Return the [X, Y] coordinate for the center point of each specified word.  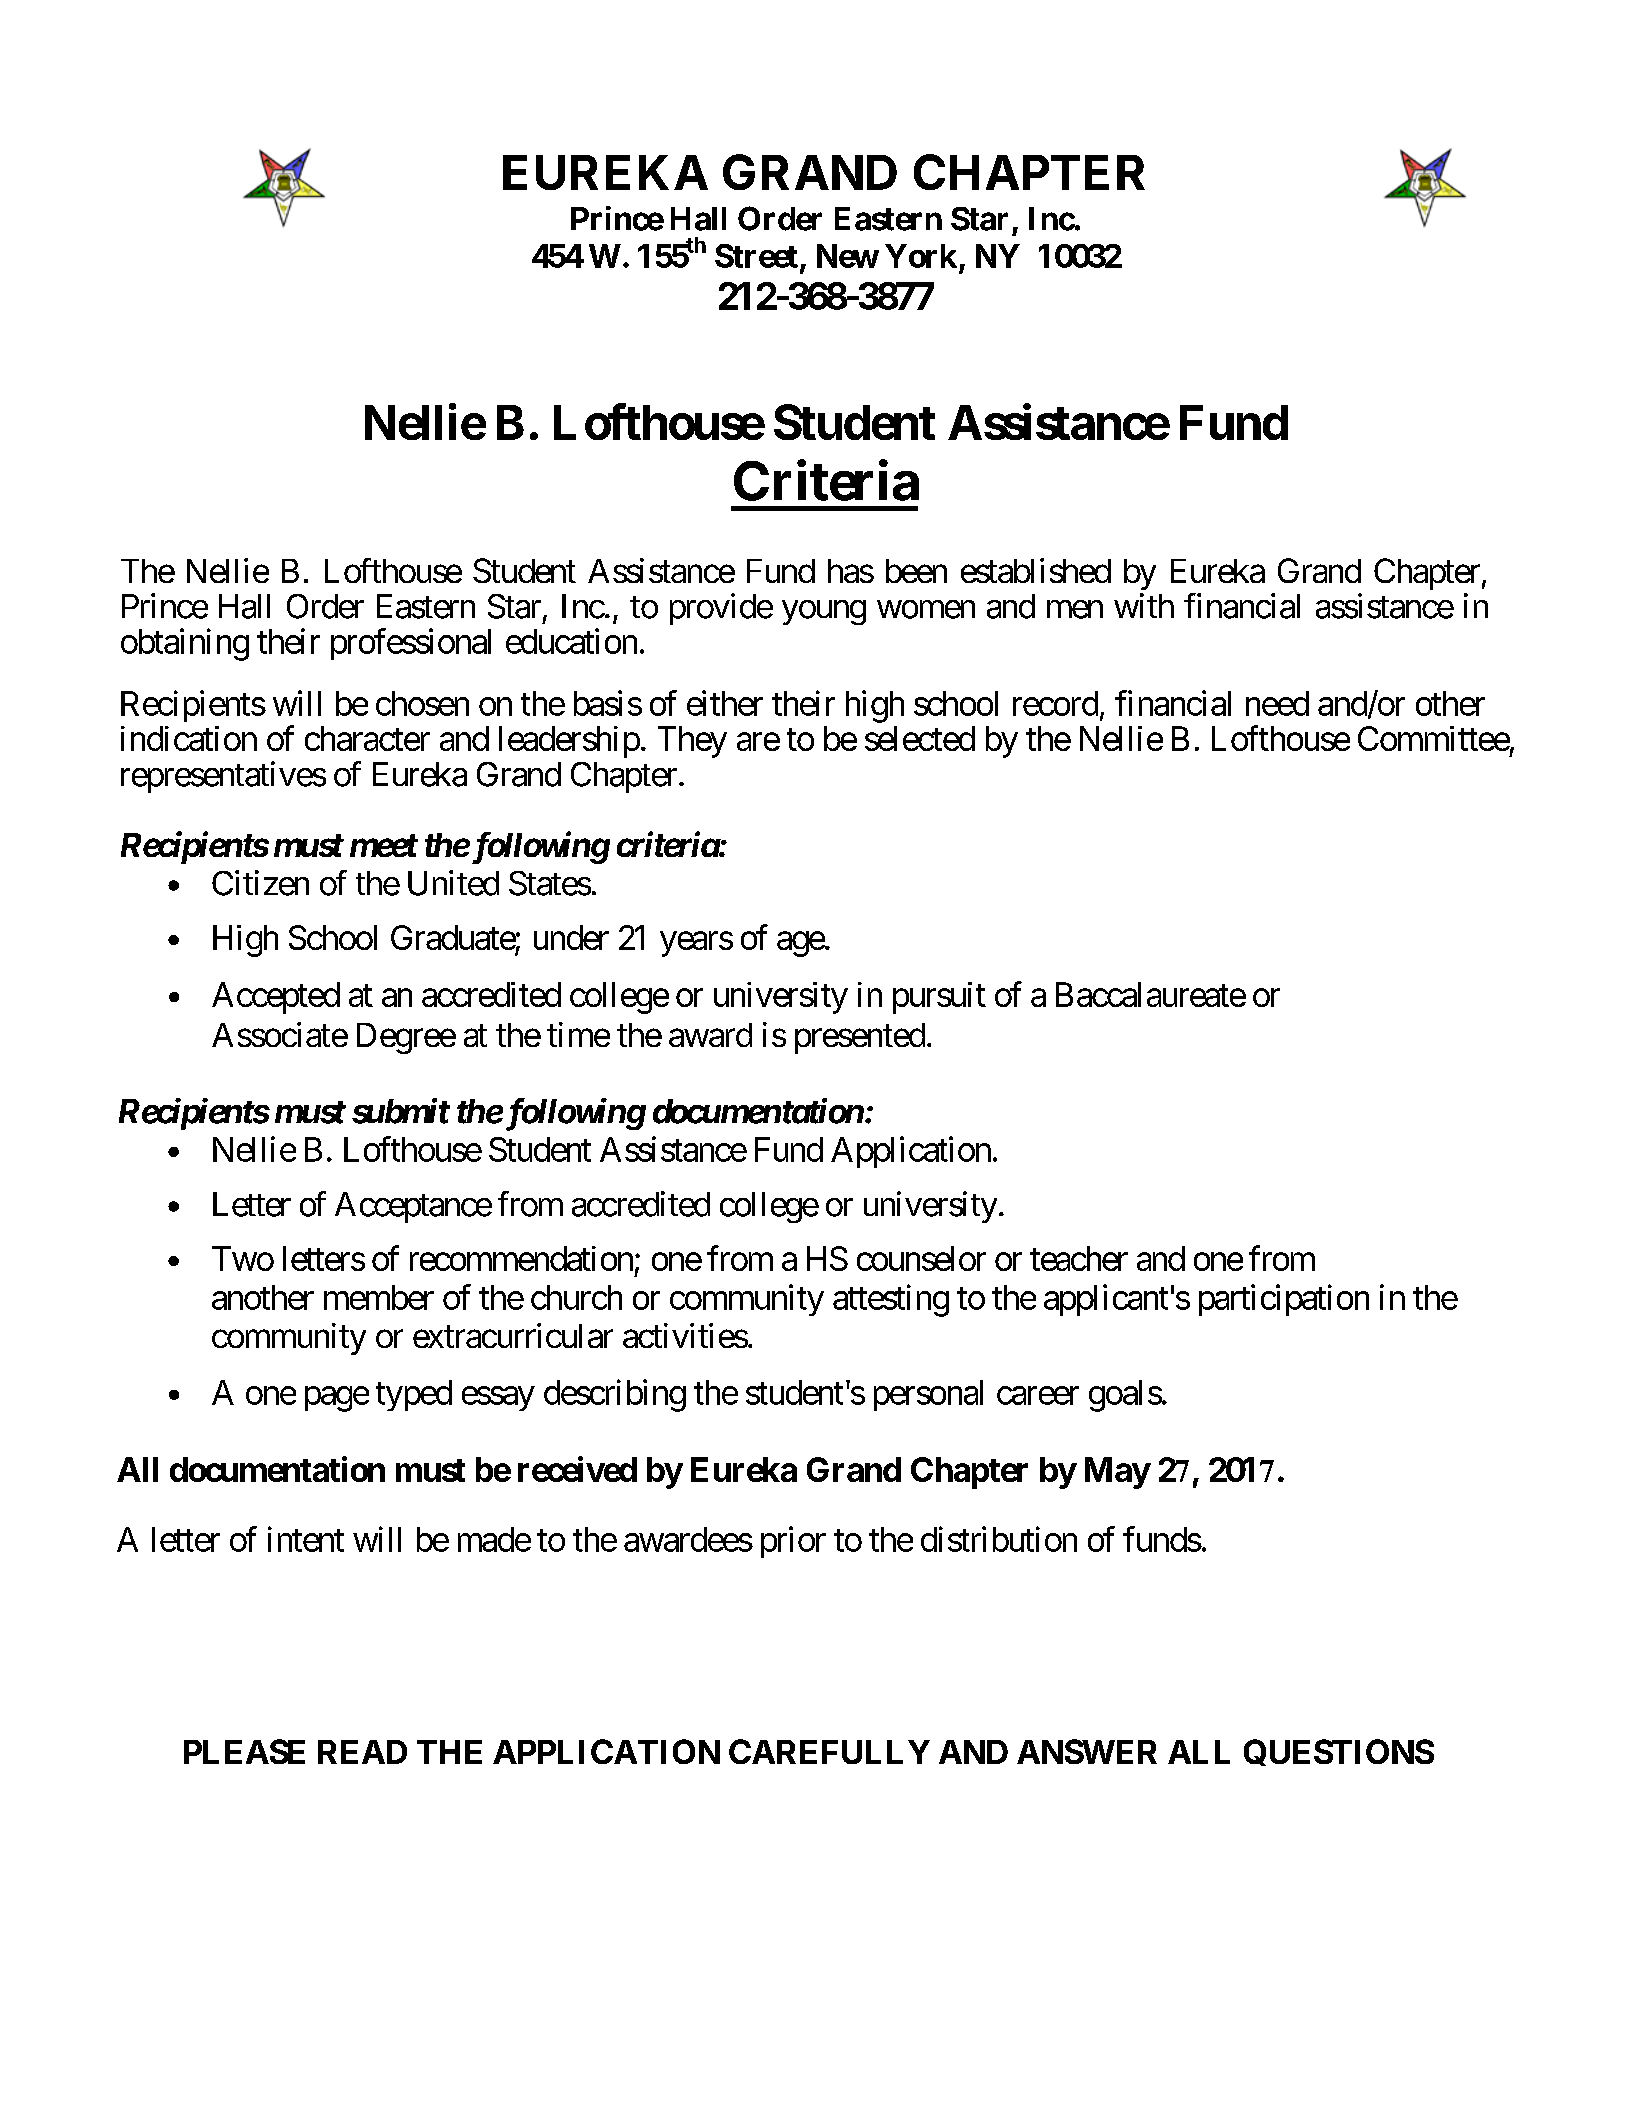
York [921, 256]
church [576, 1297]
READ [362, 1752]
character [367, 738]
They [692, 742]
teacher [1079, 1258]
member [379, 1297]
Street [756, 256]
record [1055, 703]
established [1036, 570]
